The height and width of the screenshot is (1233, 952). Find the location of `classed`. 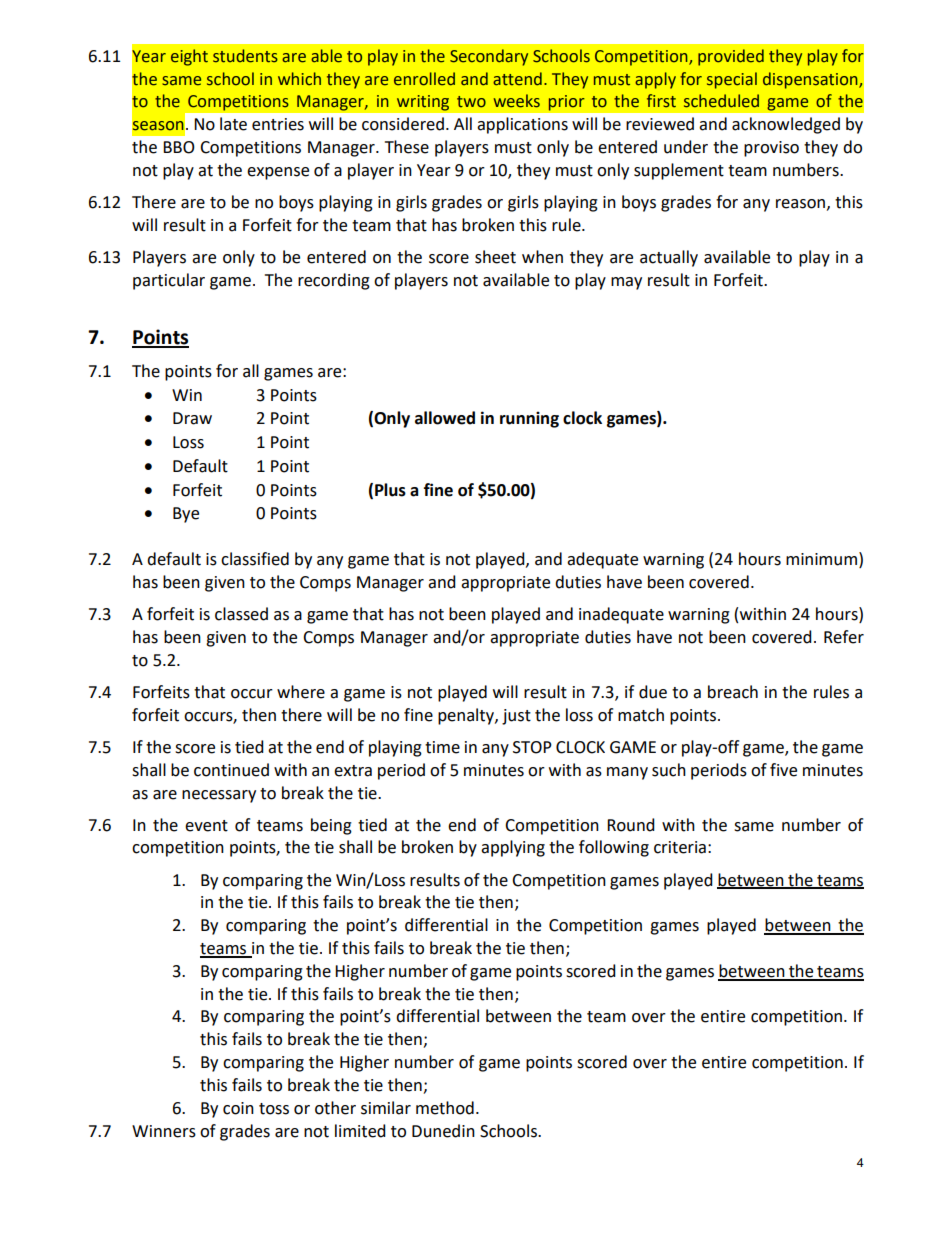

classed is located at coordinates (241, 614).
